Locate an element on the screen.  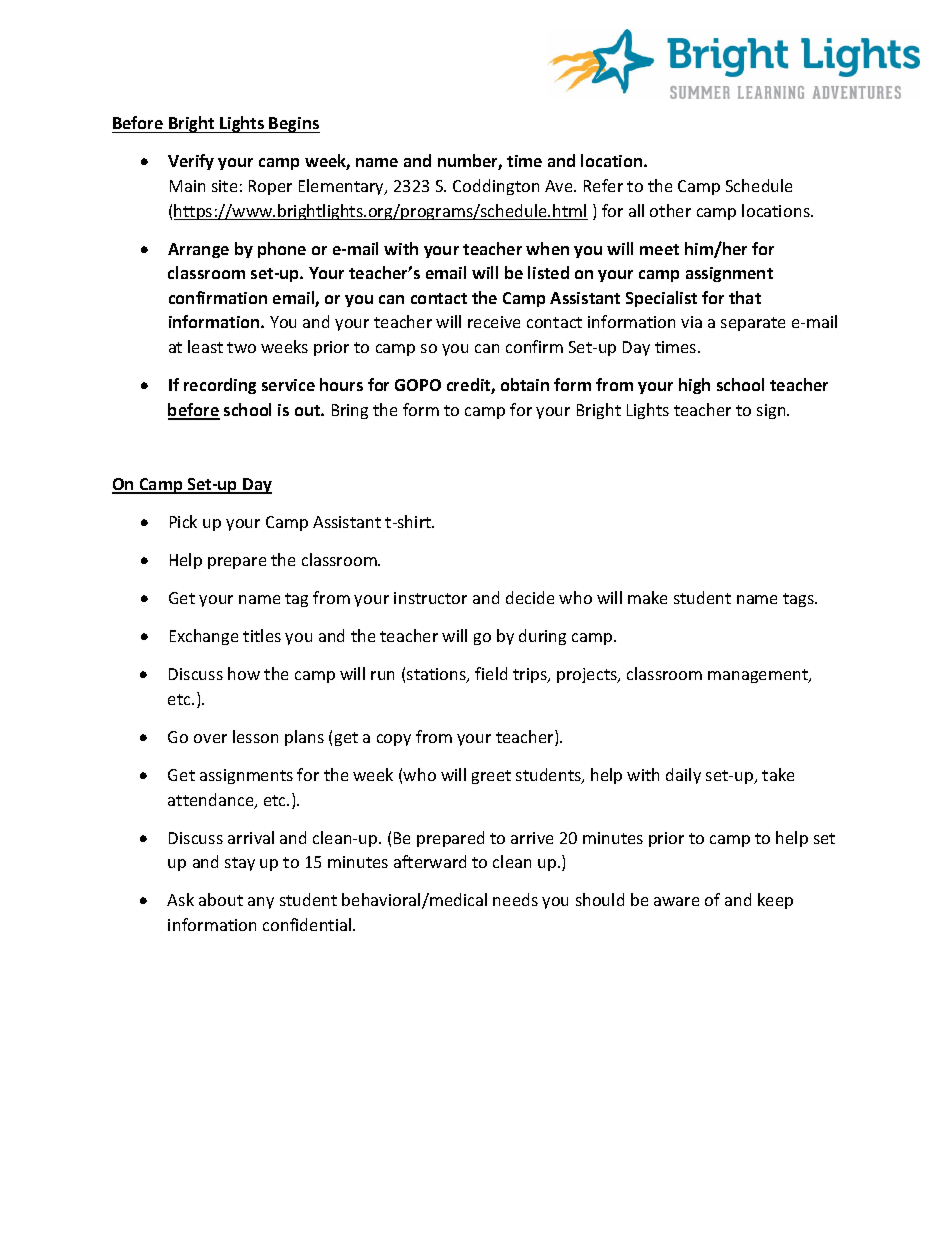
service is located at coordinates (288, 385).
